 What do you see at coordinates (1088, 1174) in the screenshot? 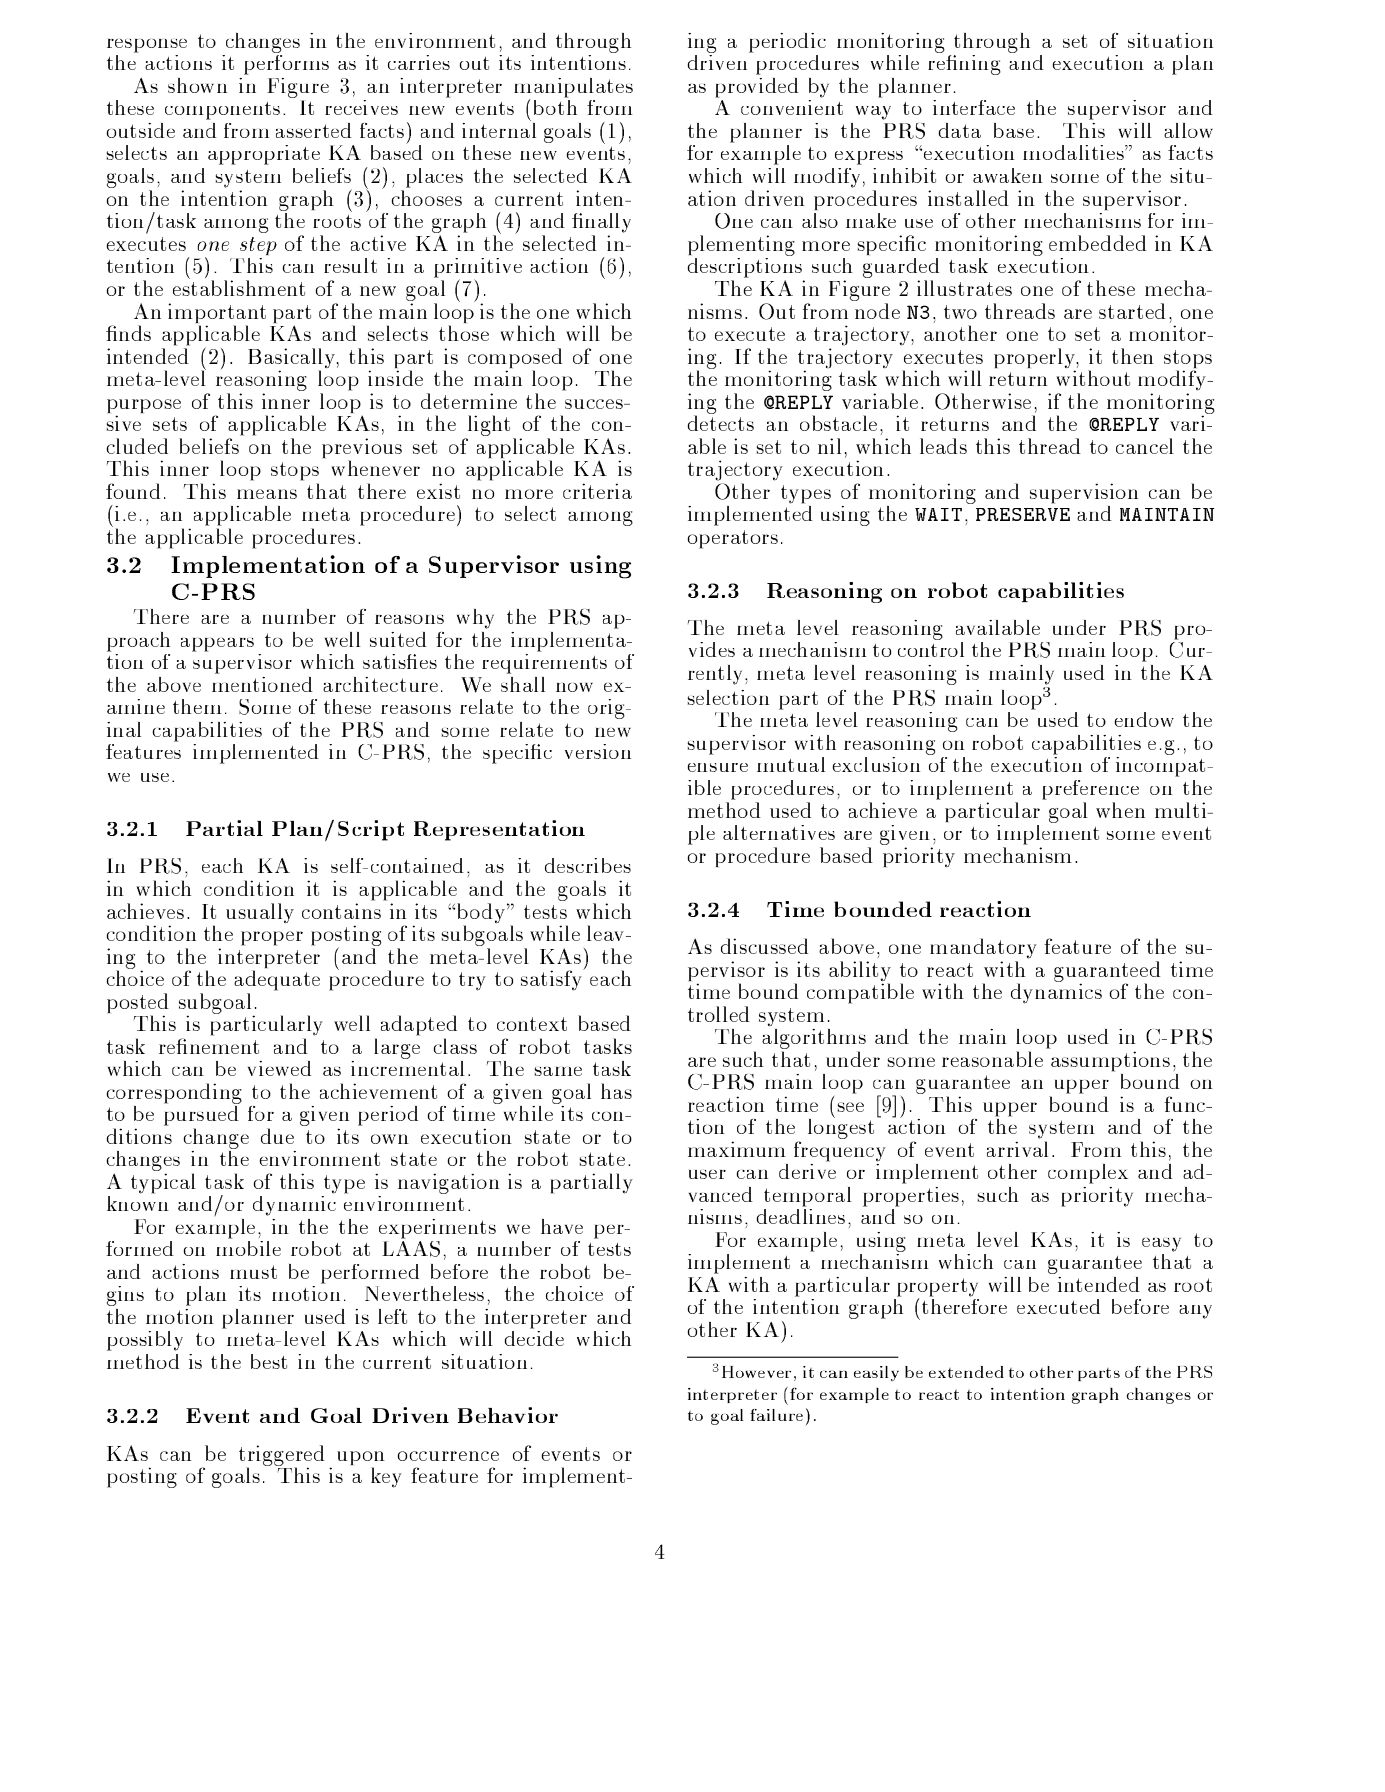
I see `complex` at bounding box center [1088, 1174].
